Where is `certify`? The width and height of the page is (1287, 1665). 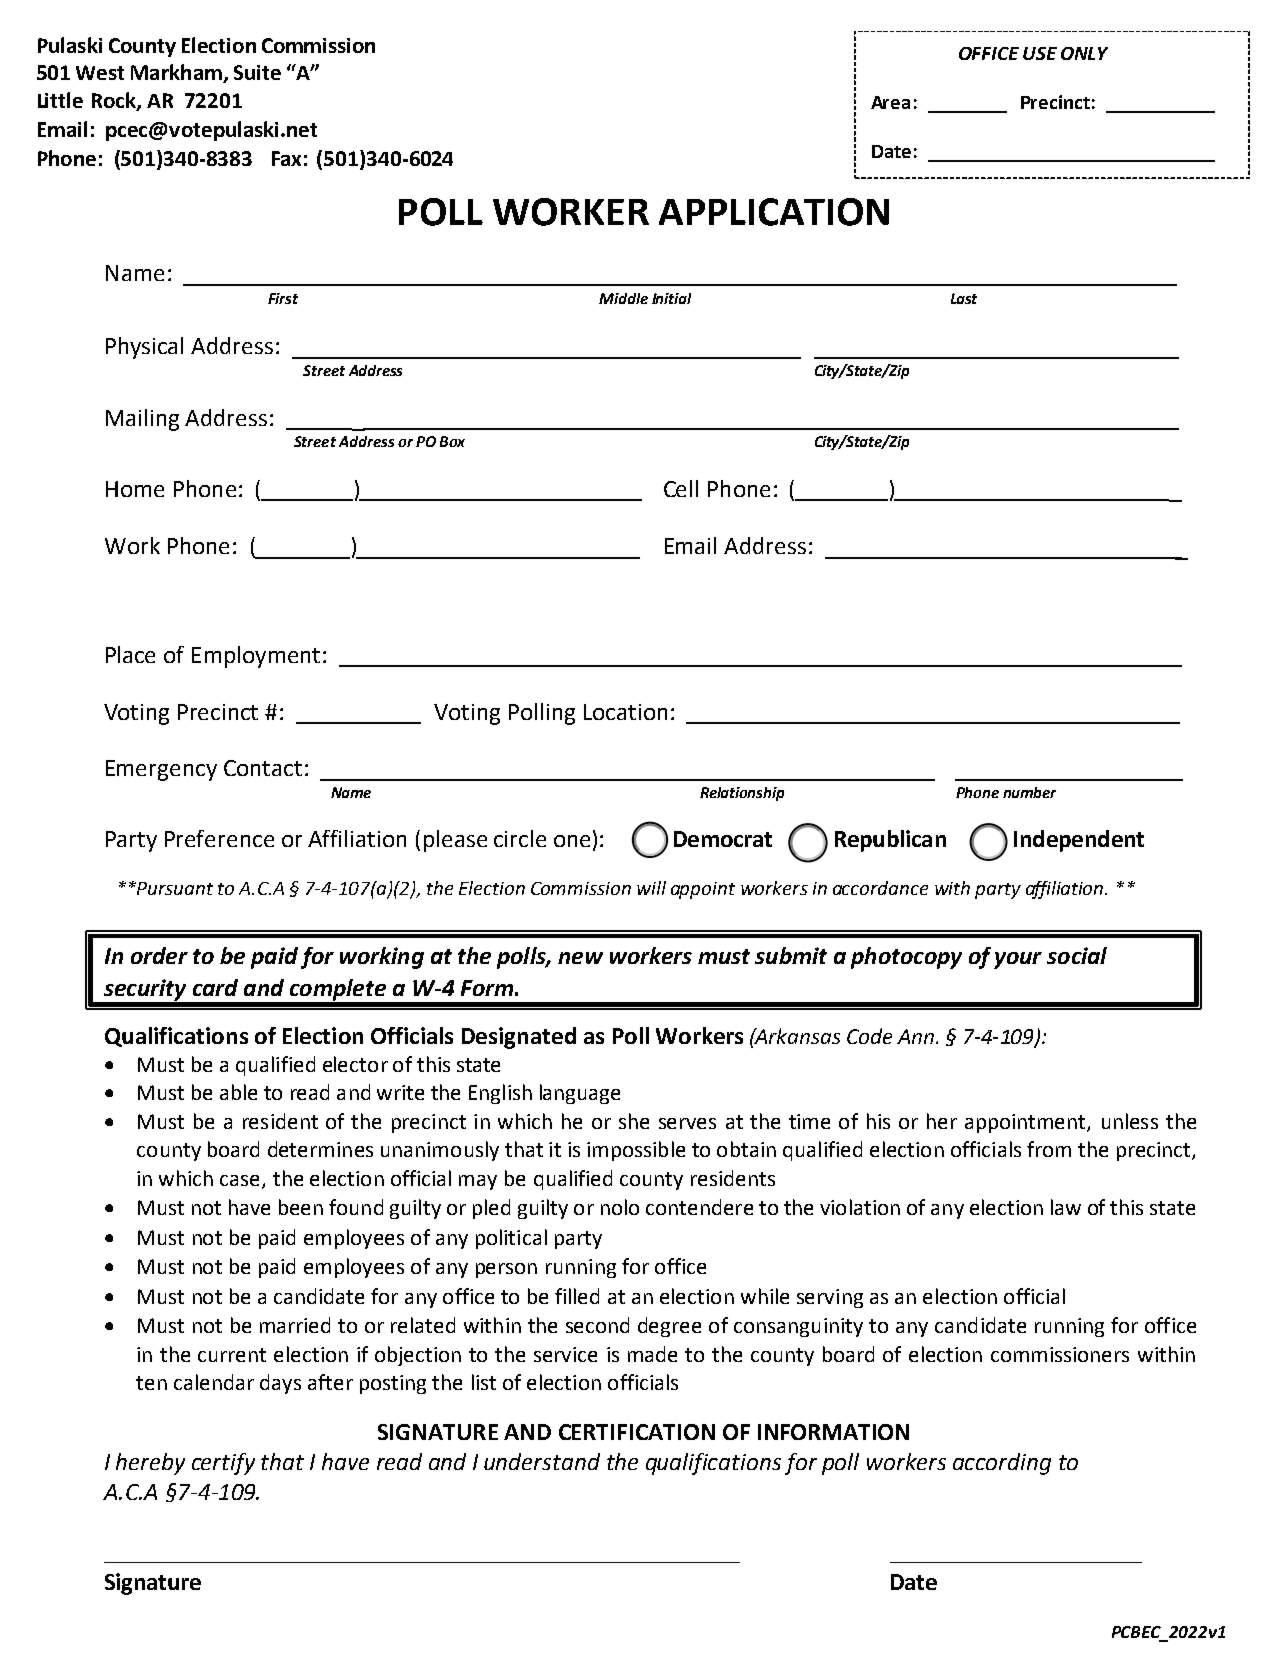
certify is located at coordinates (223, 1464).
